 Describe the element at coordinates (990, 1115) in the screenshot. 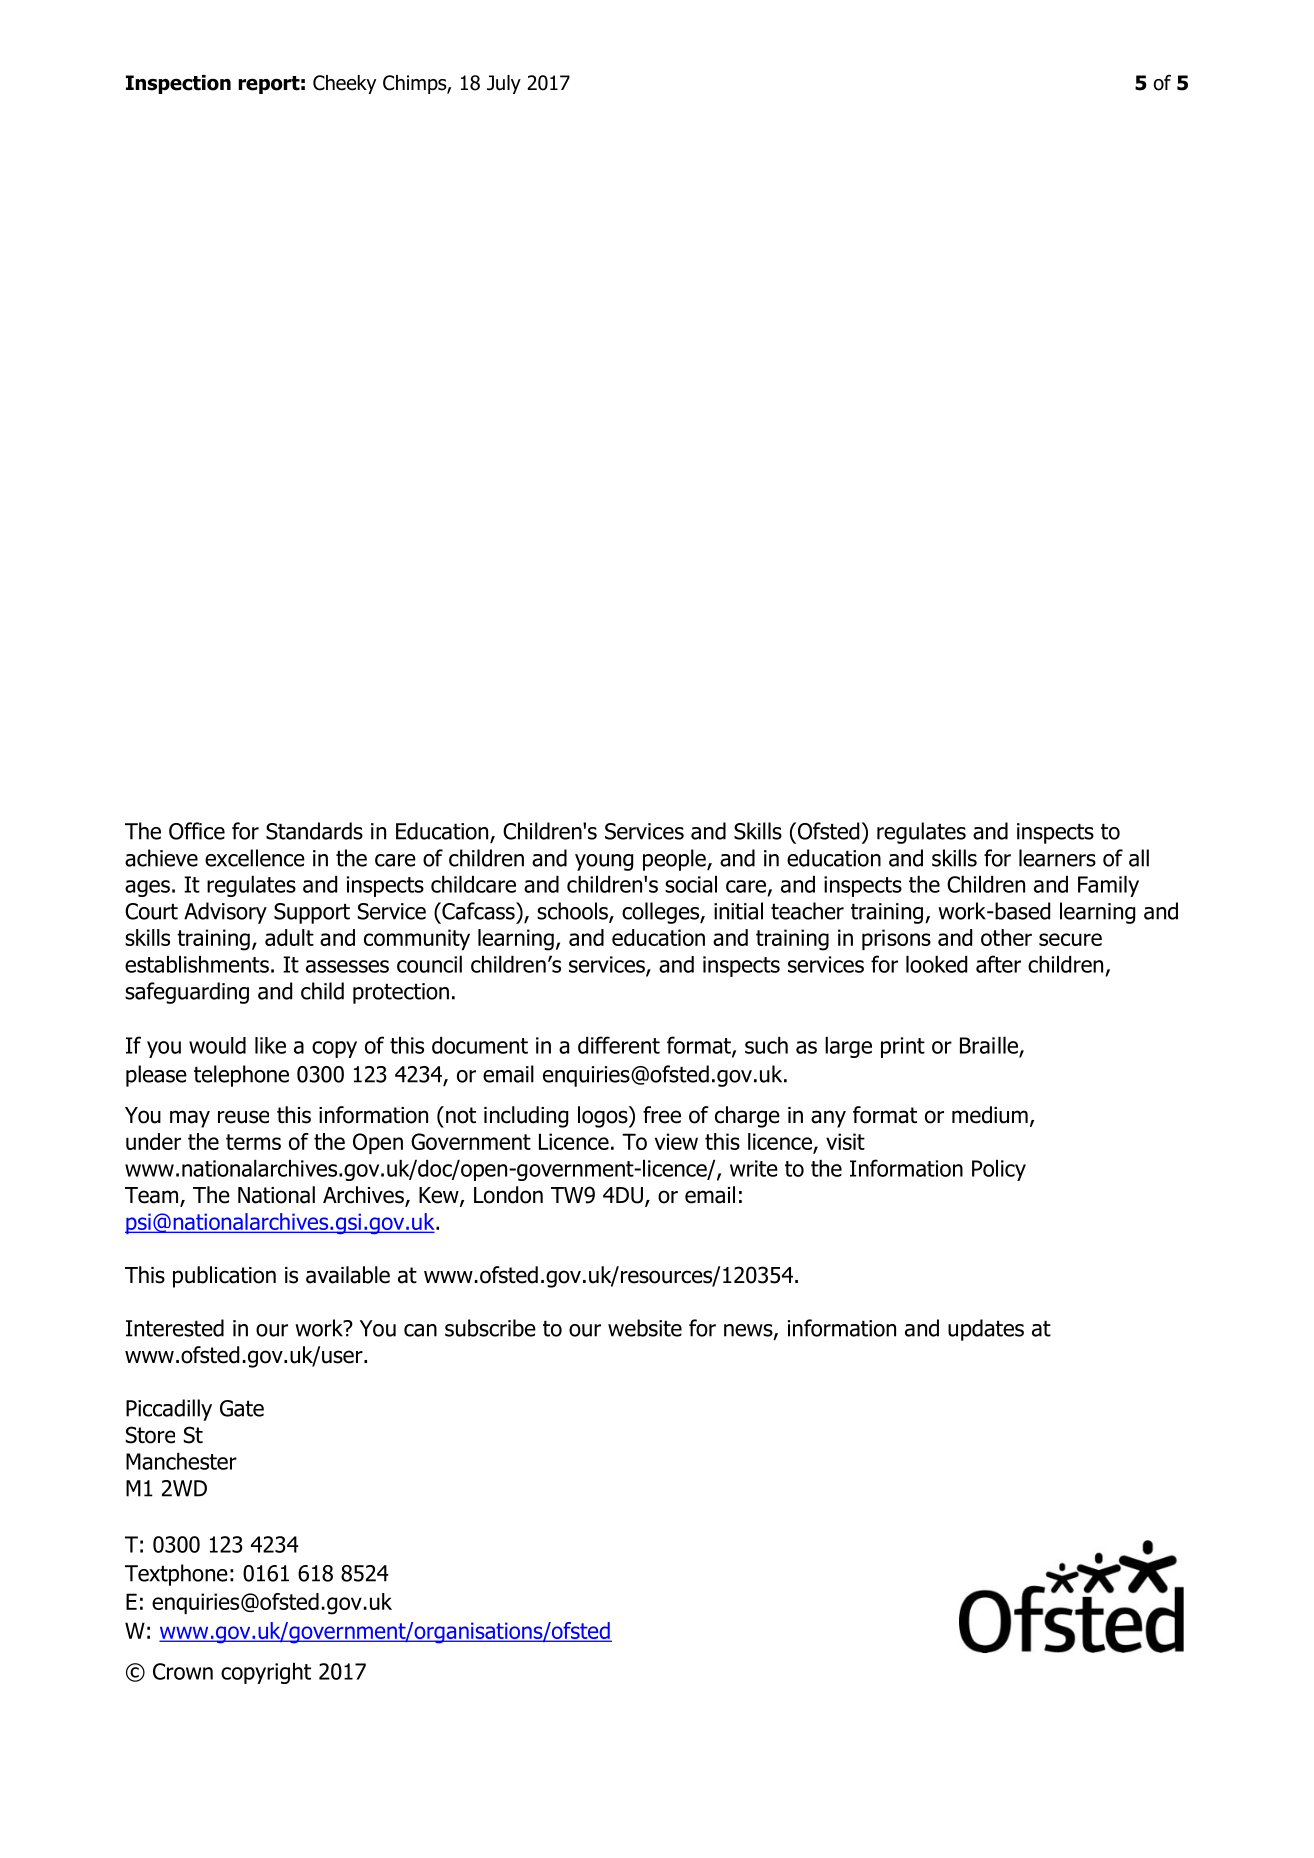

I see `medium` at that location.
